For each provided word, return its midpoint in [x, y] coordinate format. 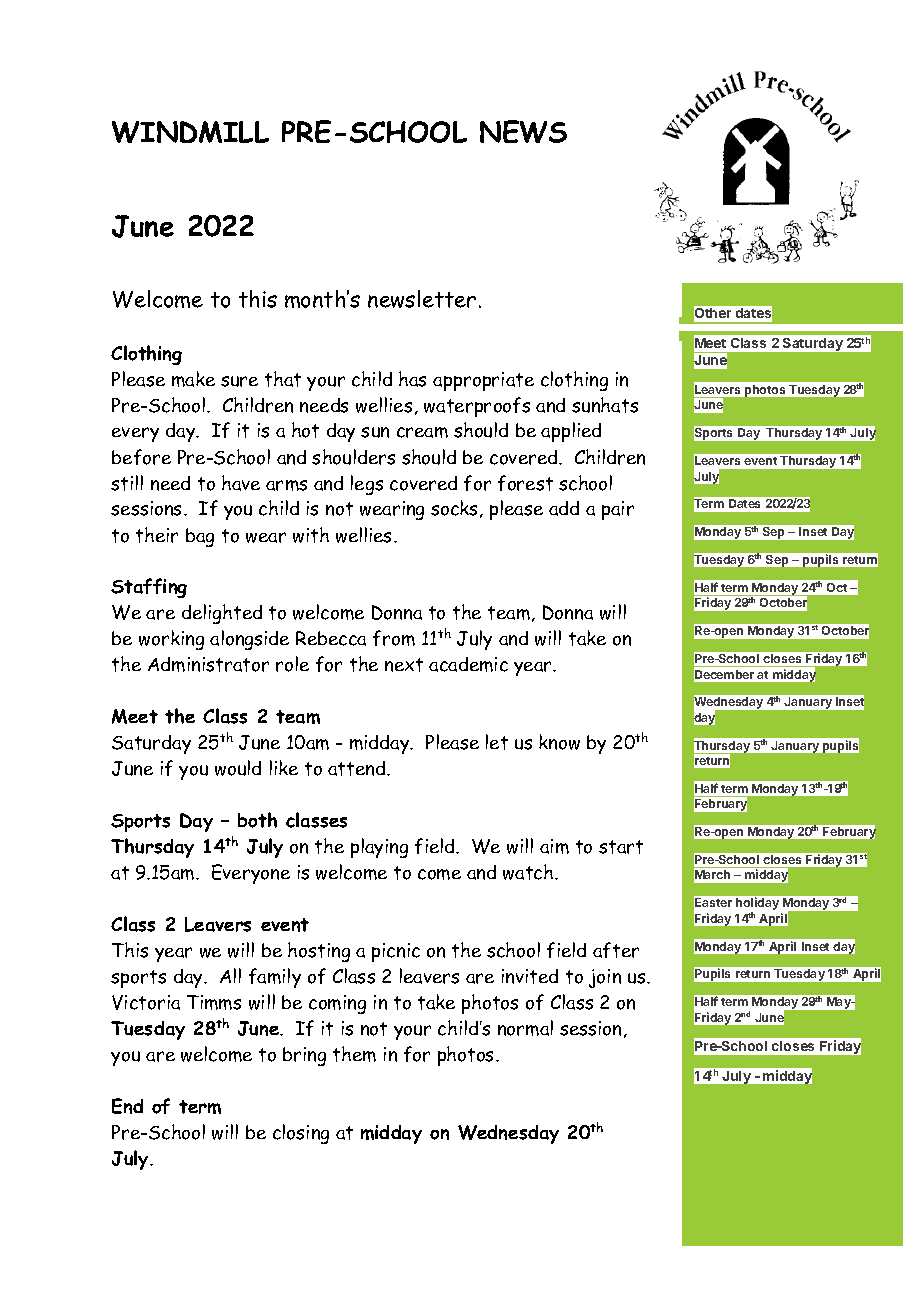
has [412, 379]
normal [525, 1028]
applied [571, 432]
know [559, 742]
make [193, 379]
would [238, 768]
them [354, 1054]
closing [301, 1134]
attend [358, 768]
